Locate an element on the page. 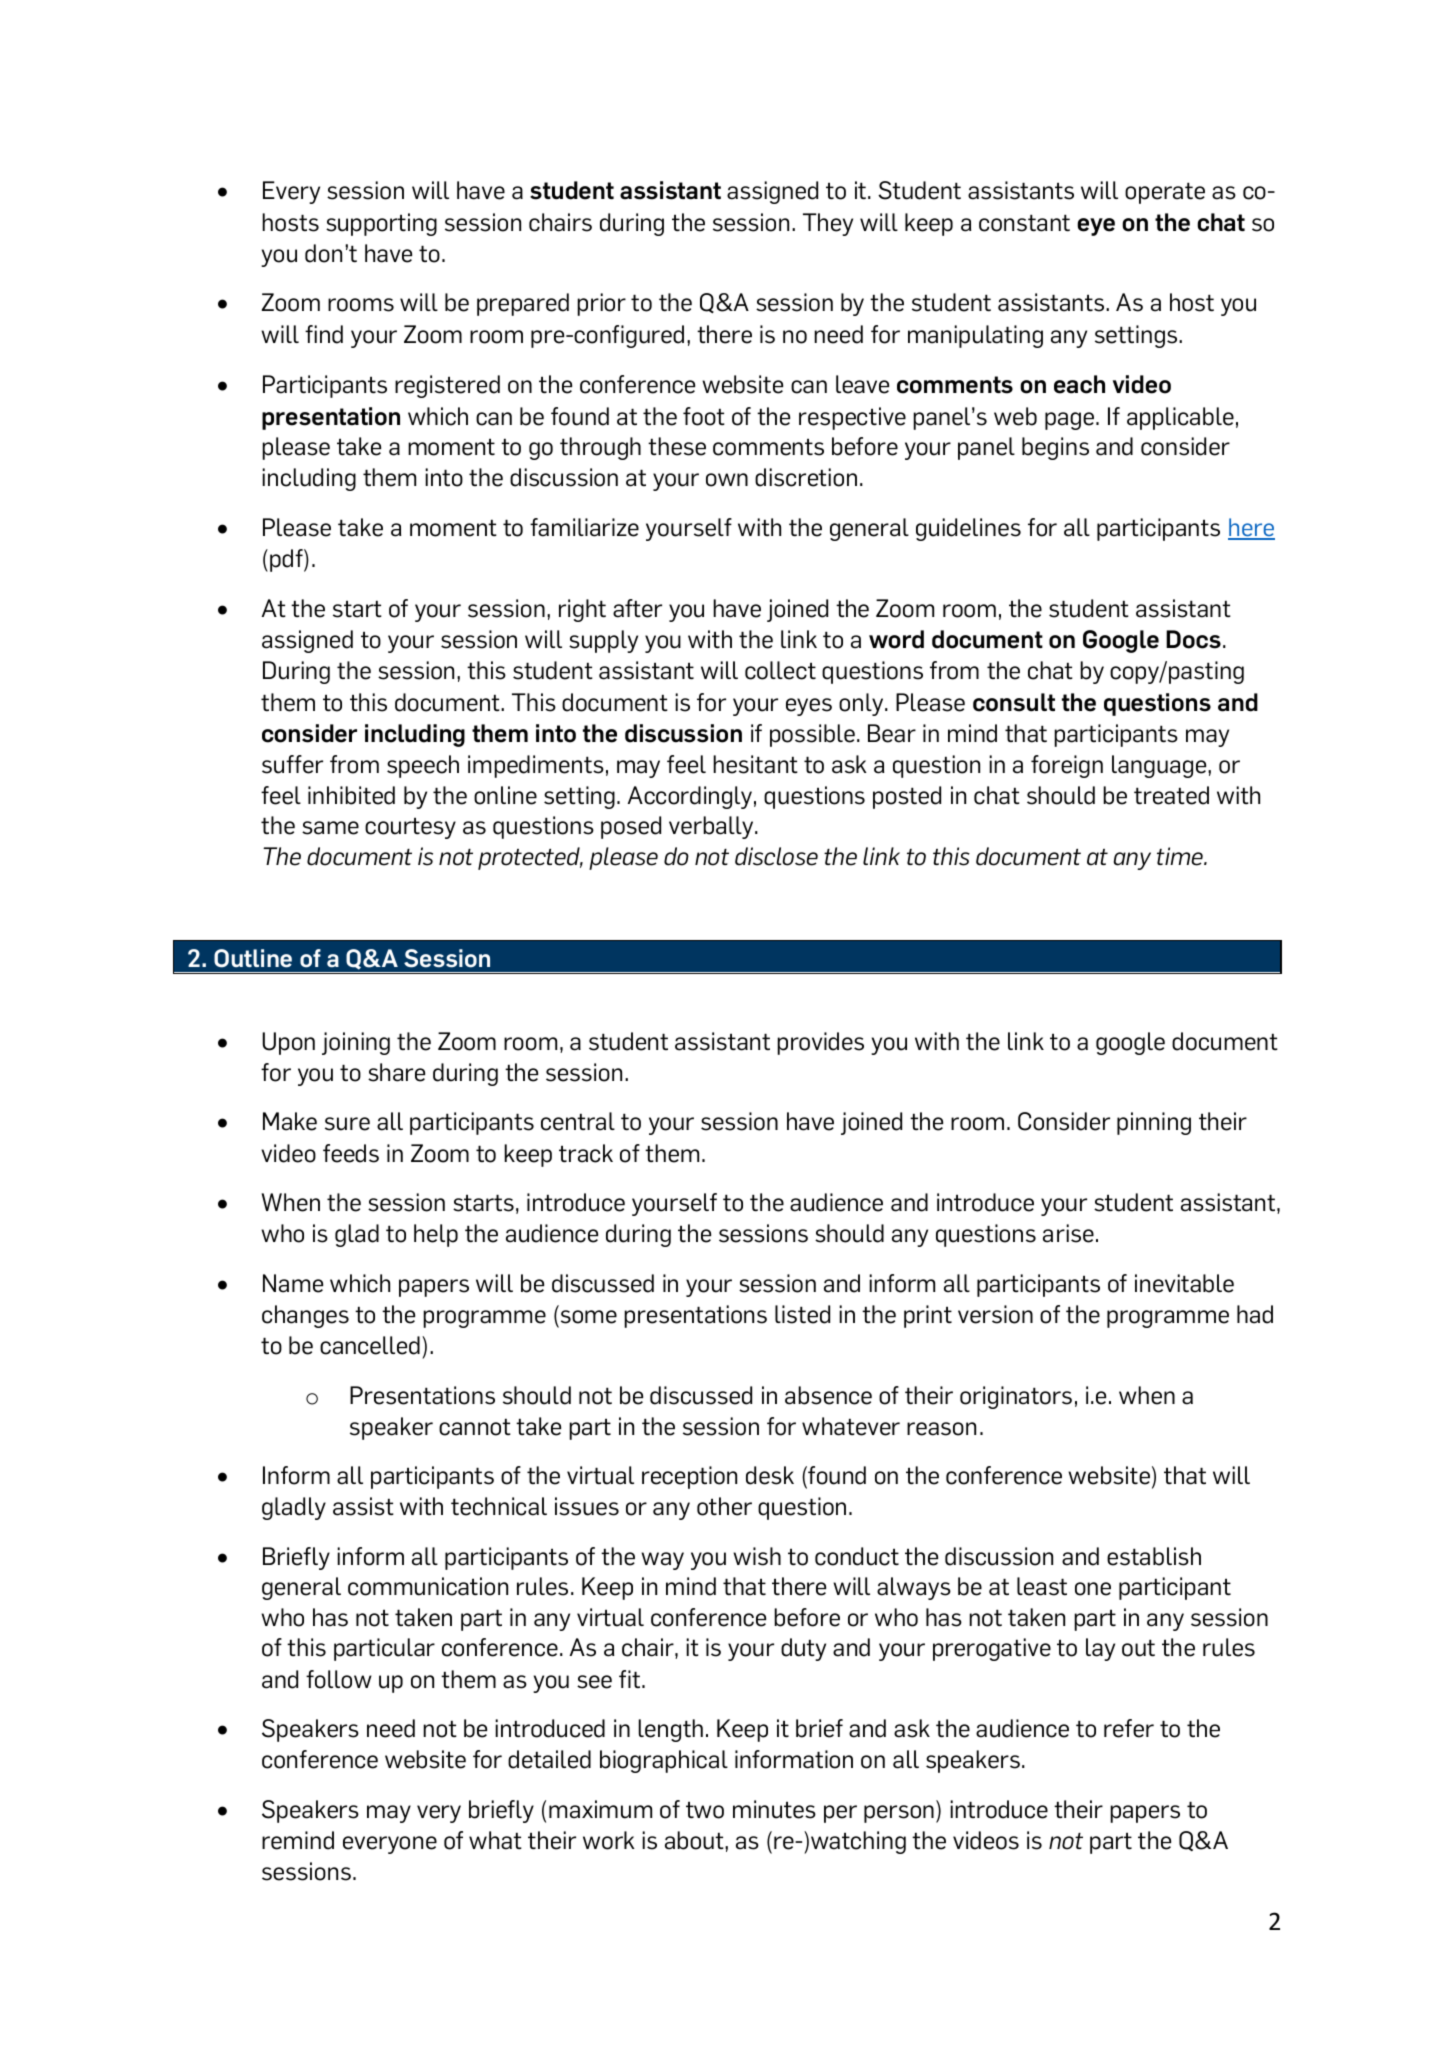 The width and height of the page is (1454, 2057). inhibited is located at coordinates (351, 795).
